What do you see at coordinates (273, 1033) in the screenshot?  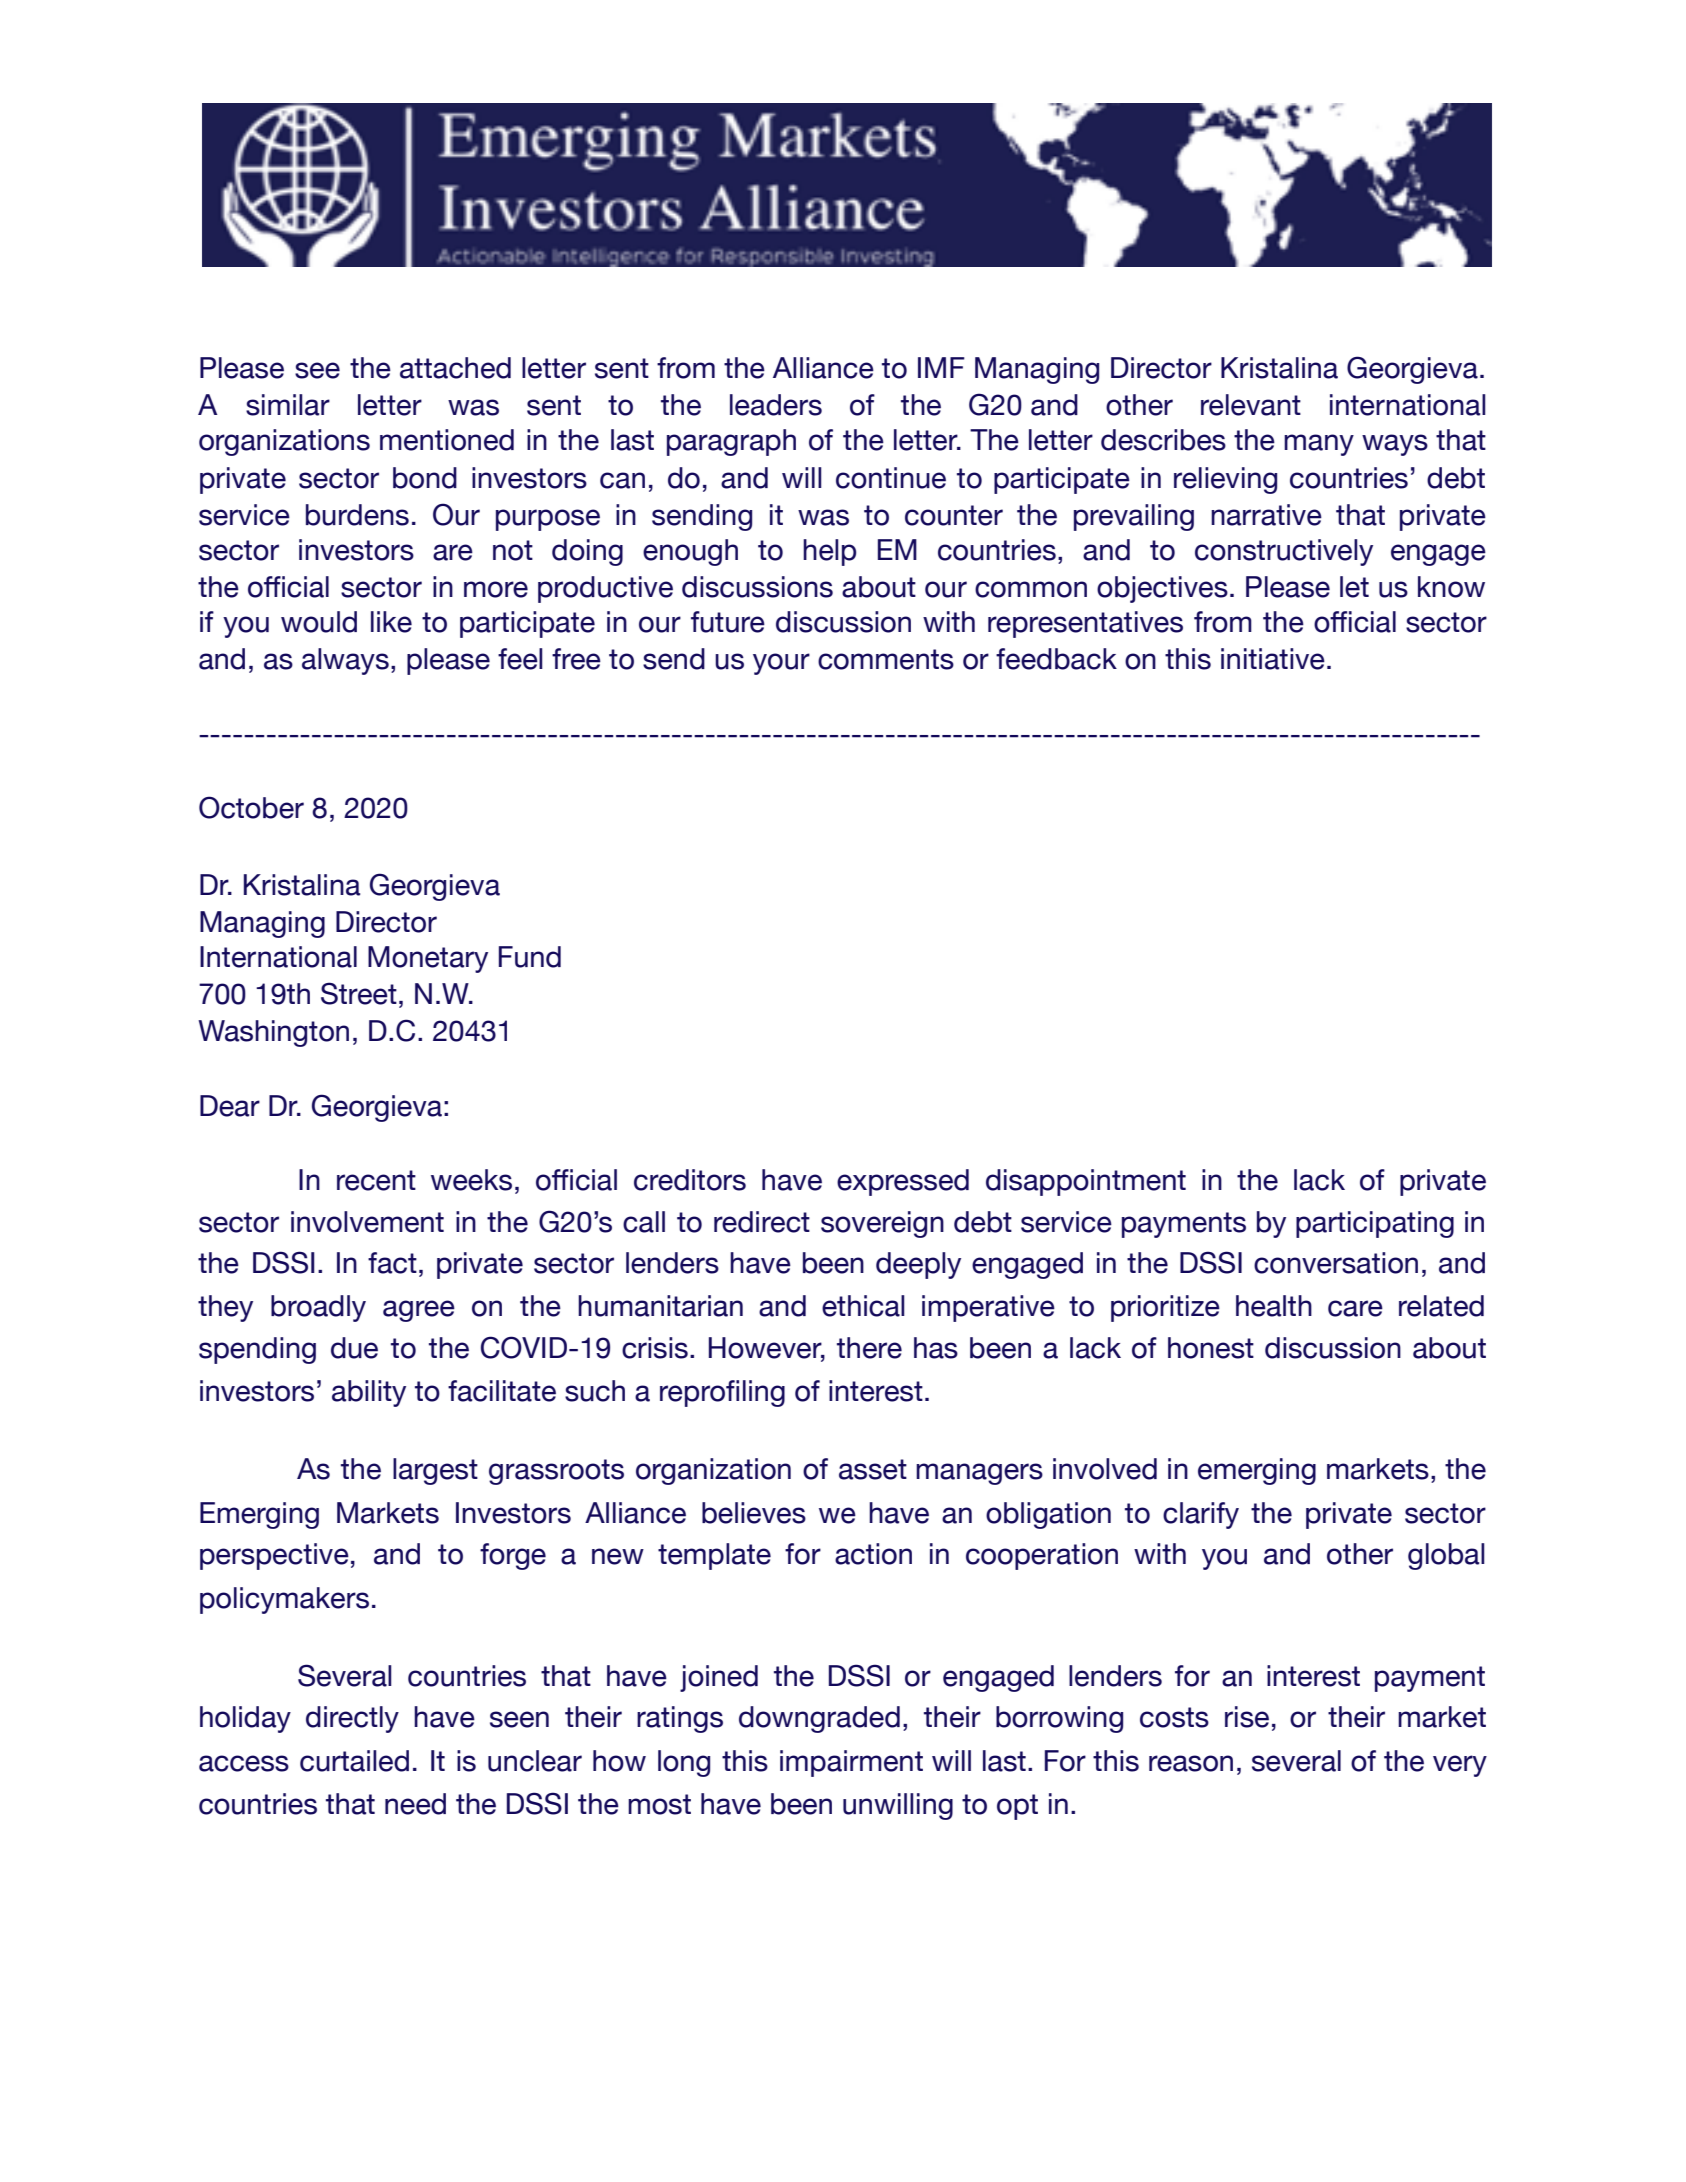 I see `Washington` at bounding box center [273, 1033].
